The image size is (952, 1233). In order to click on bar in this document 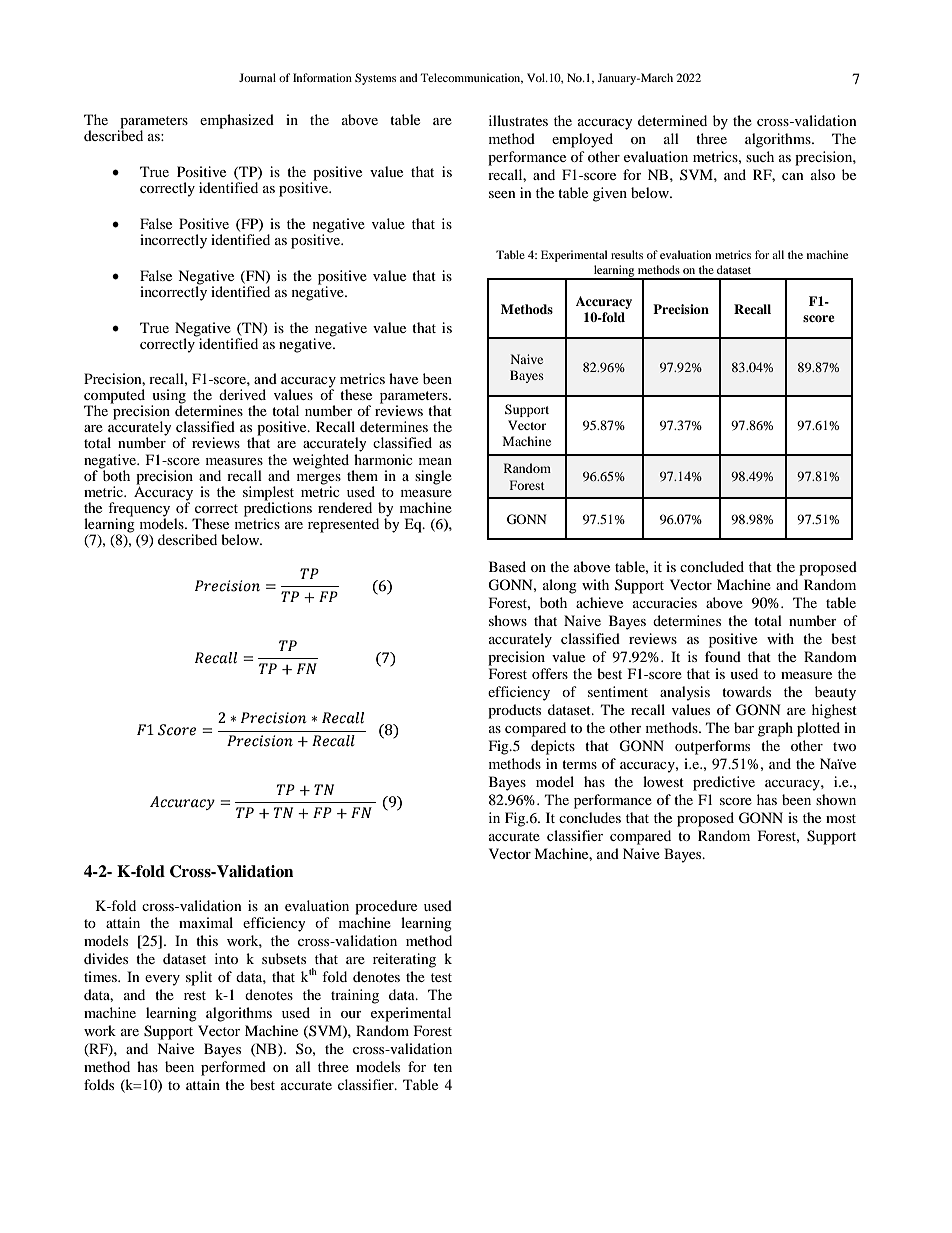, I will do `click(744, 727)`.
